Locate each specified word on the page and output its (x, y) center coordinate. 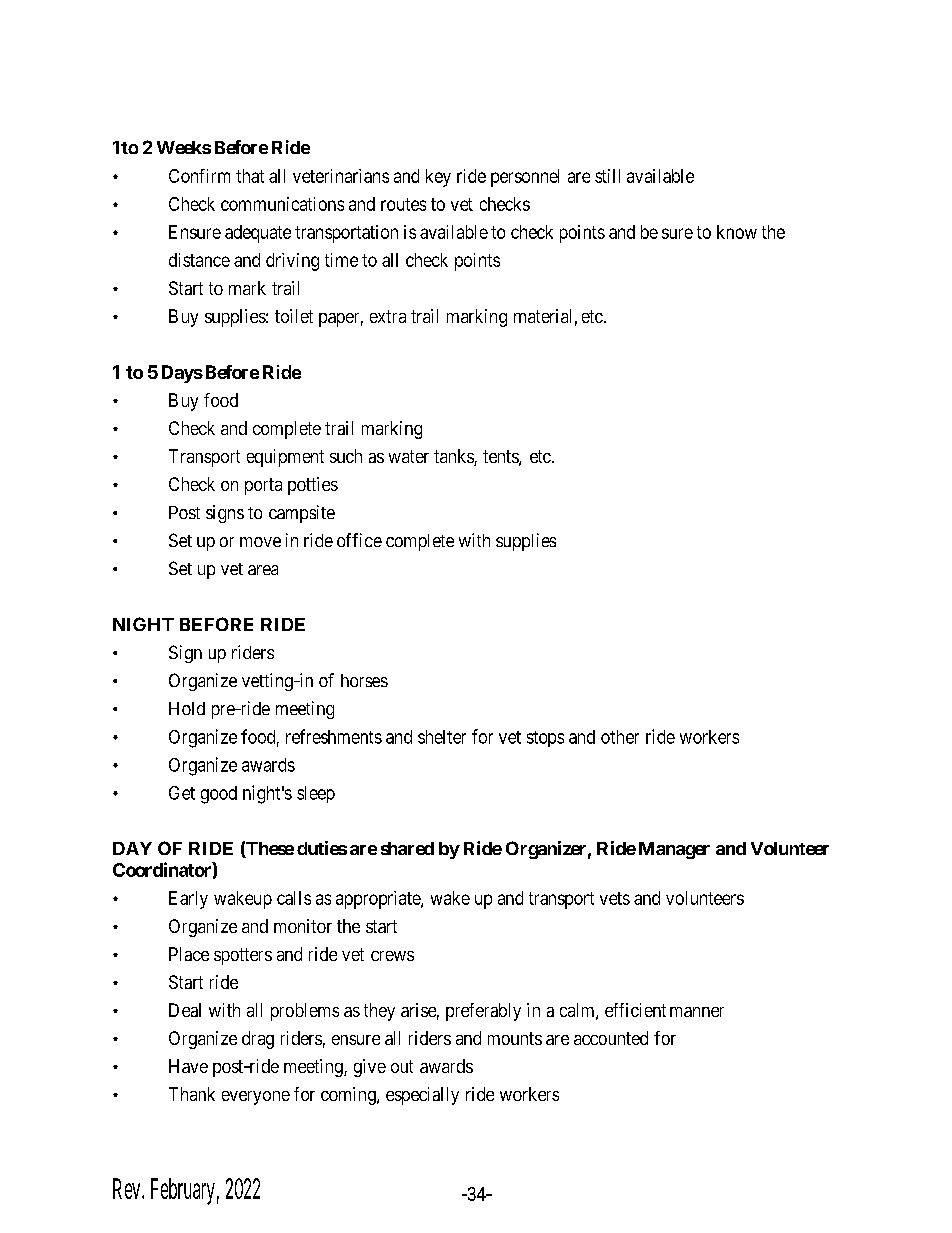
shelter (442, 737)
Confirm (199, 176)
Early (188, 900)
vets (615, 898)
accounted (611, 1038)
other (620, 737)
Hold (187, 708)
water (409, 456)
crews (392, 956)
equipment (285, 458)
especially (422, 1096)
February (183, 1191)
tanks (454, 457)
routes (403, 204)
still (607, 176)
